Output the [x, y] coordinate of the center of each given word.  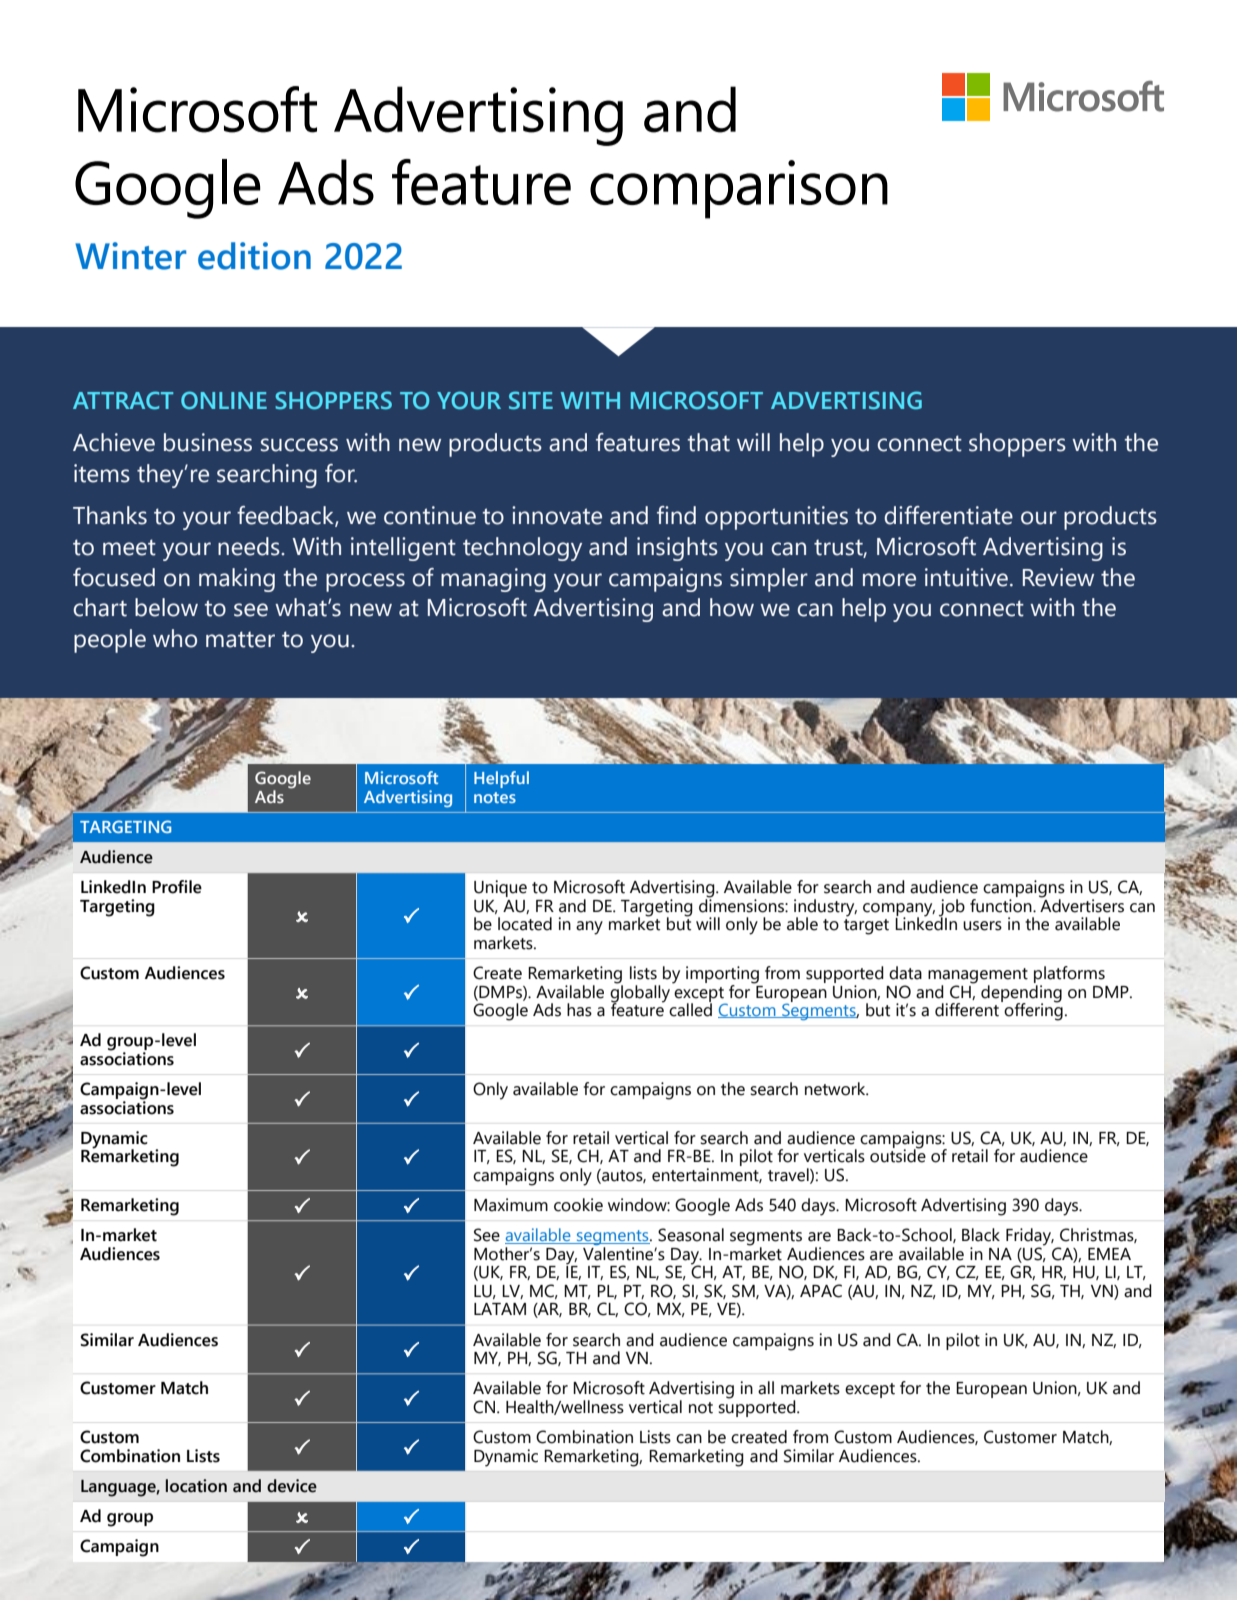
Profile [177, 887]
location [196, 1486]
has [579, 1010]
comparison [739, 189]
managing [493, 580]
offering [1033, 1011]
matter [240, 639]
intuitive [968, 577]
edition [254, 256]
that [709, 442]
